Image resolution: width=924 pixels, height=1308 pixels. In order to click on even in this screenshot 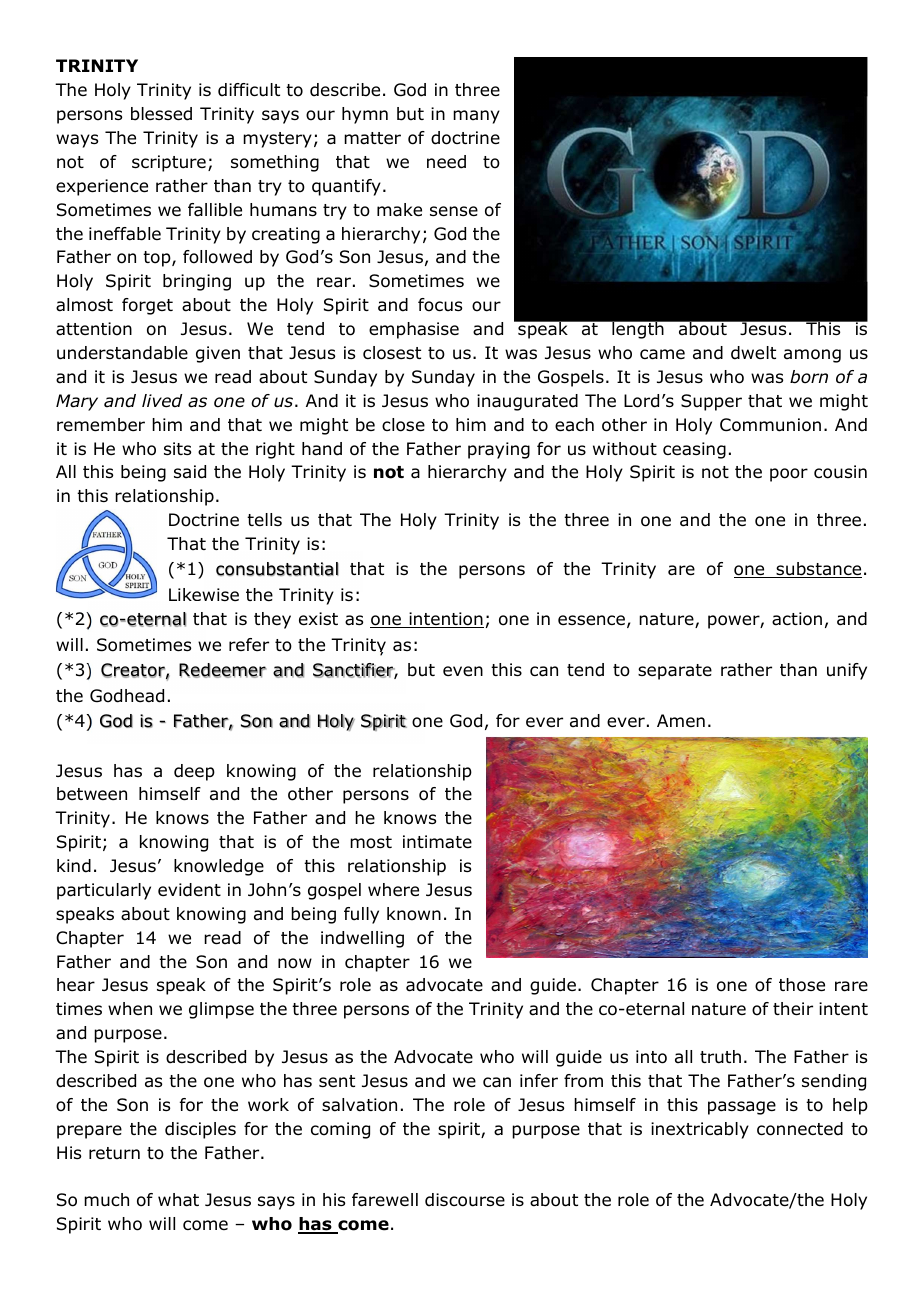, I will do `click(463, 671)`.
